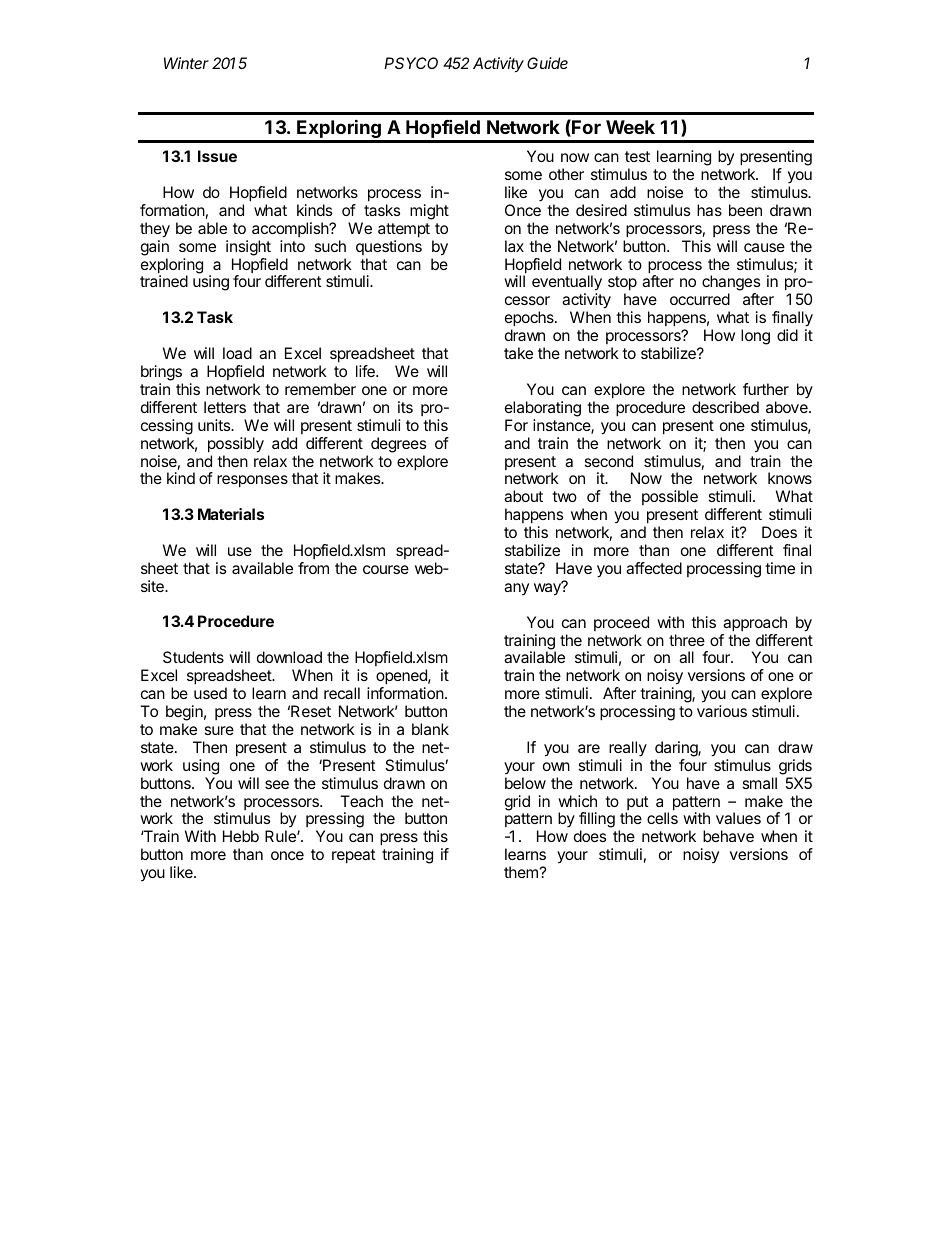 This page has width=952, height=1233. I want to click on Guide, so click(547, 63).
